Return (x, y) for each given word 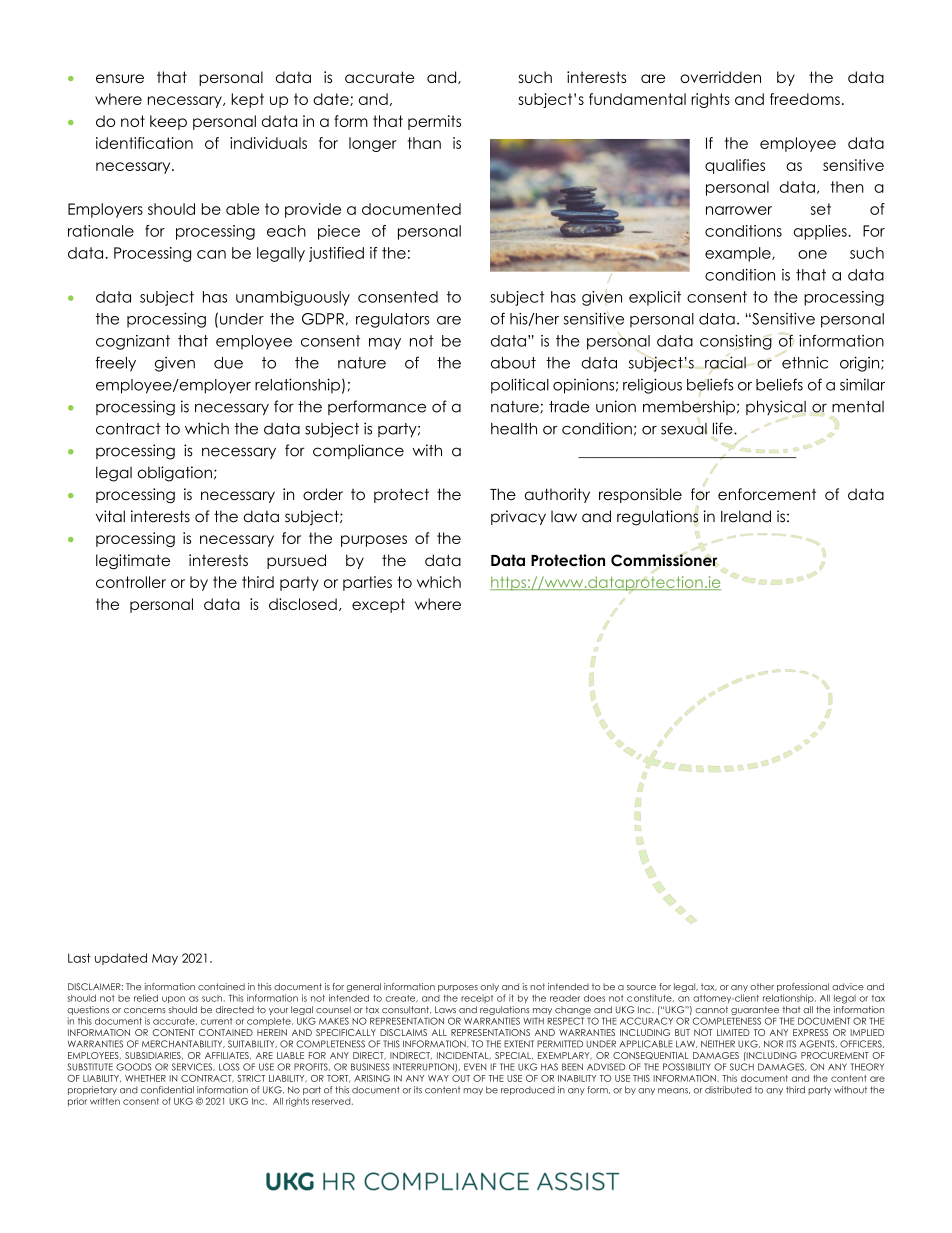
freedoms (805, 99)
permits (434, 122)
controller (131, 582)
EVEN (475, 1067)
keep (168, 122)
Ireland (746, 516)
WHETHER (145, 1078)
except (378, 605)
